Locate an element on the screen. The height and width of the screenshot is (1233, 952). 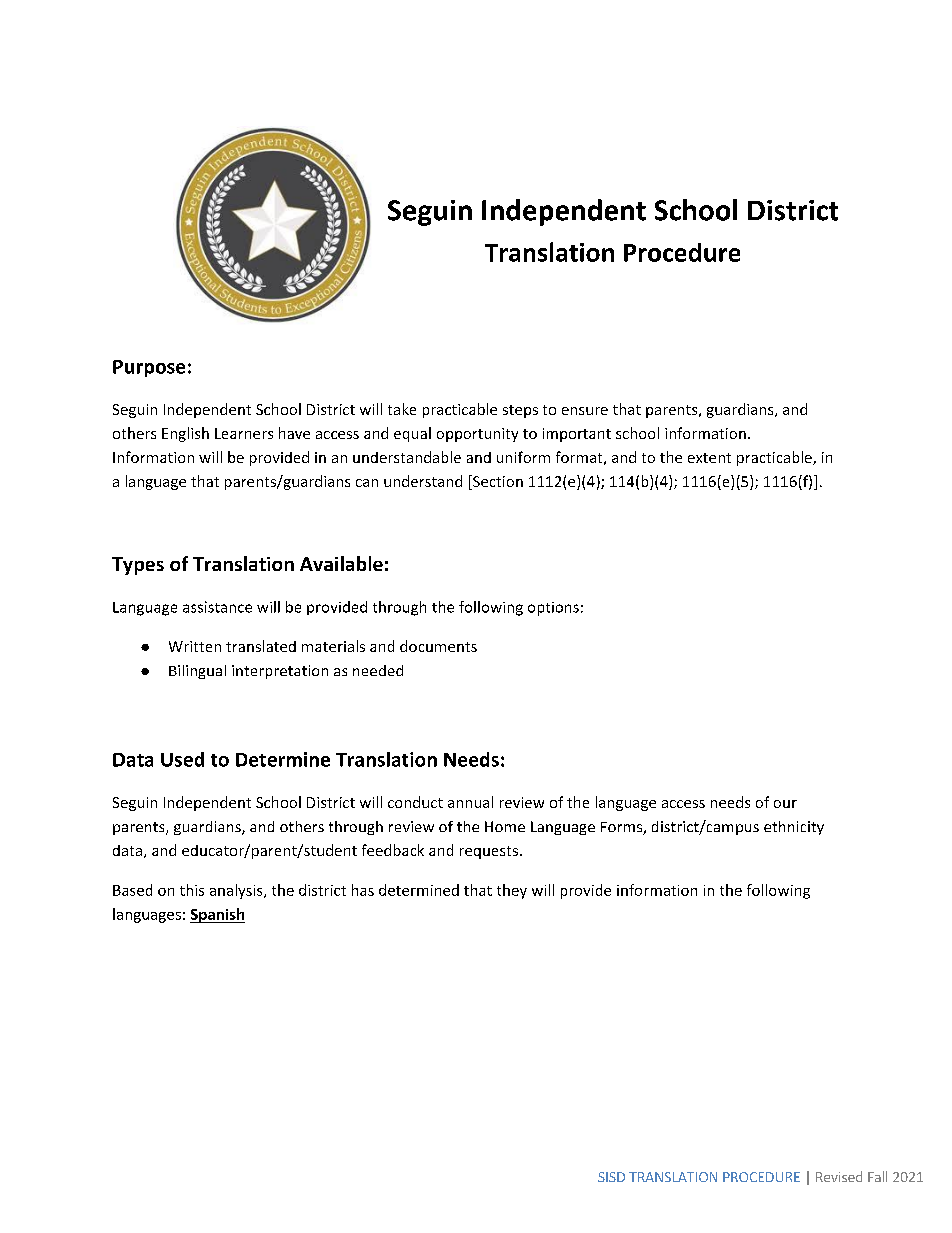
Learners is located at coordinates (244, 433).
